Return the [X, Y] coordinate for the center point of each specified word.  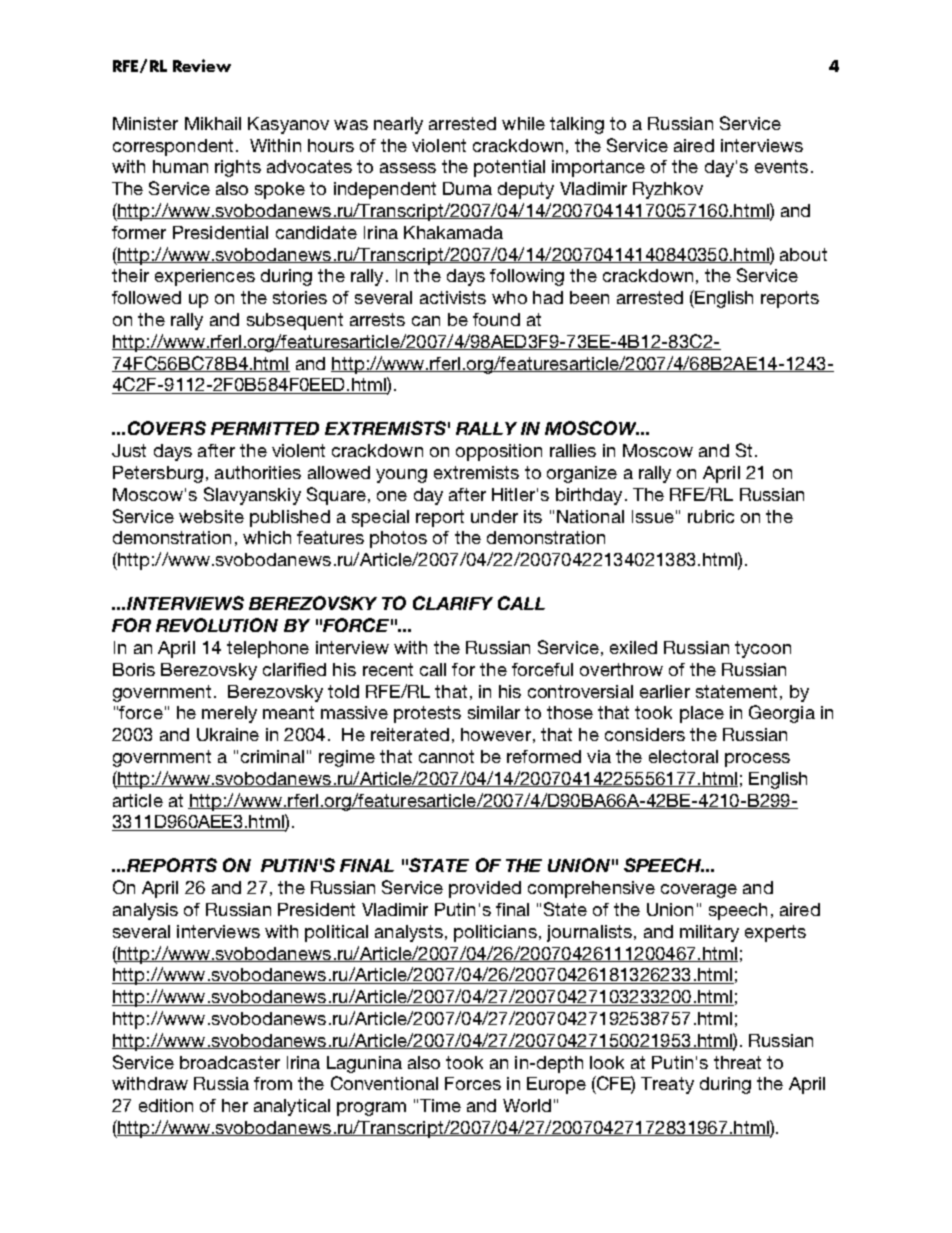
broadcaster [230, 1062]
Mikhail [213, 123]
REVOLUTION [217, 625]
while [523, 123]
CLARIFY [453, 603]
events [781, 166]
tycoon [763, 649]
